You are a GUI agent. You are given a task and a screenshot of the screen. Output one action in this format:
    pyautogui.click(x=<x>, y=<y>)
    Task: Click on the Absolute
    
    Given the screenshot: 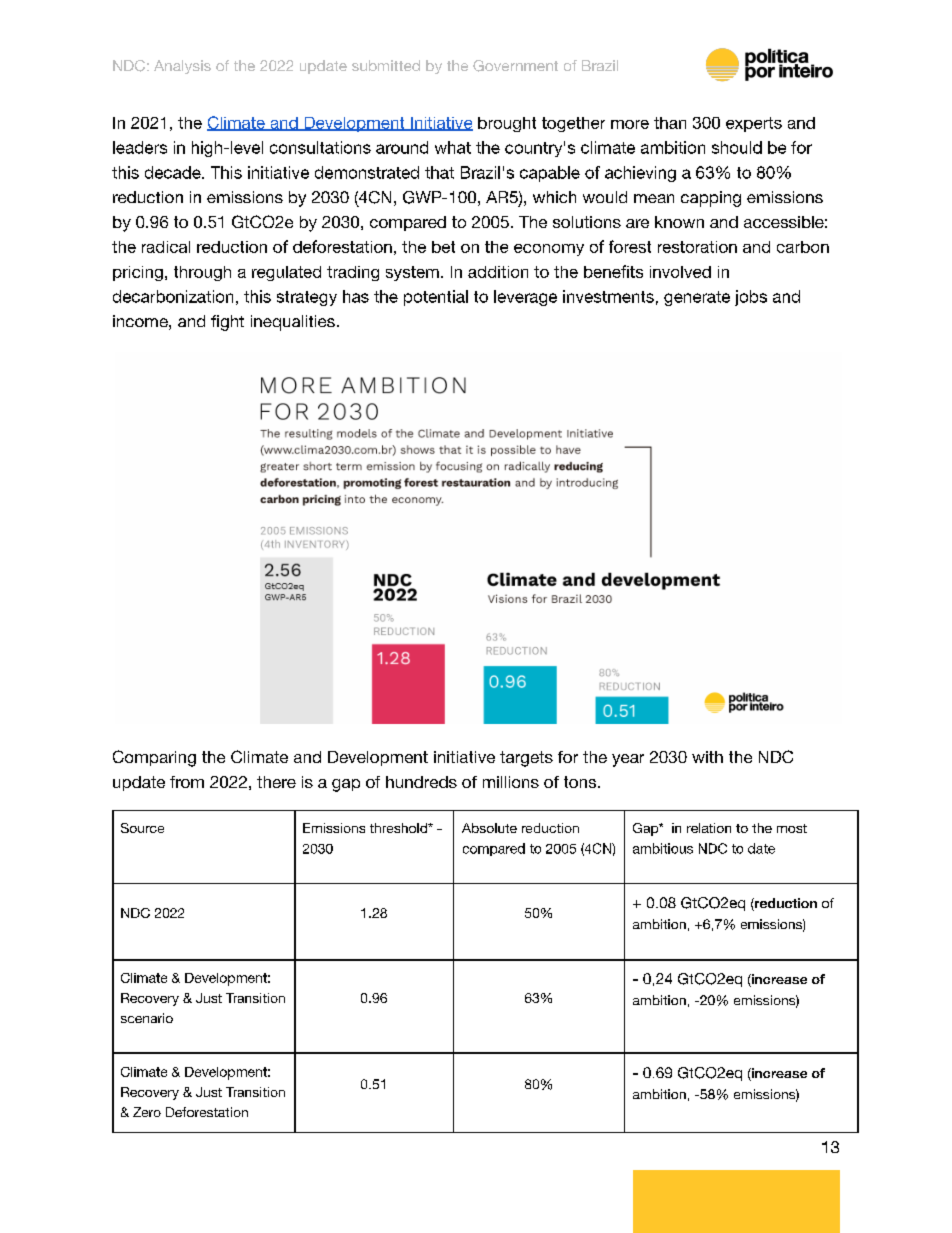 What is the action you would take?
    pyautogui.click(x=489, y=828)
